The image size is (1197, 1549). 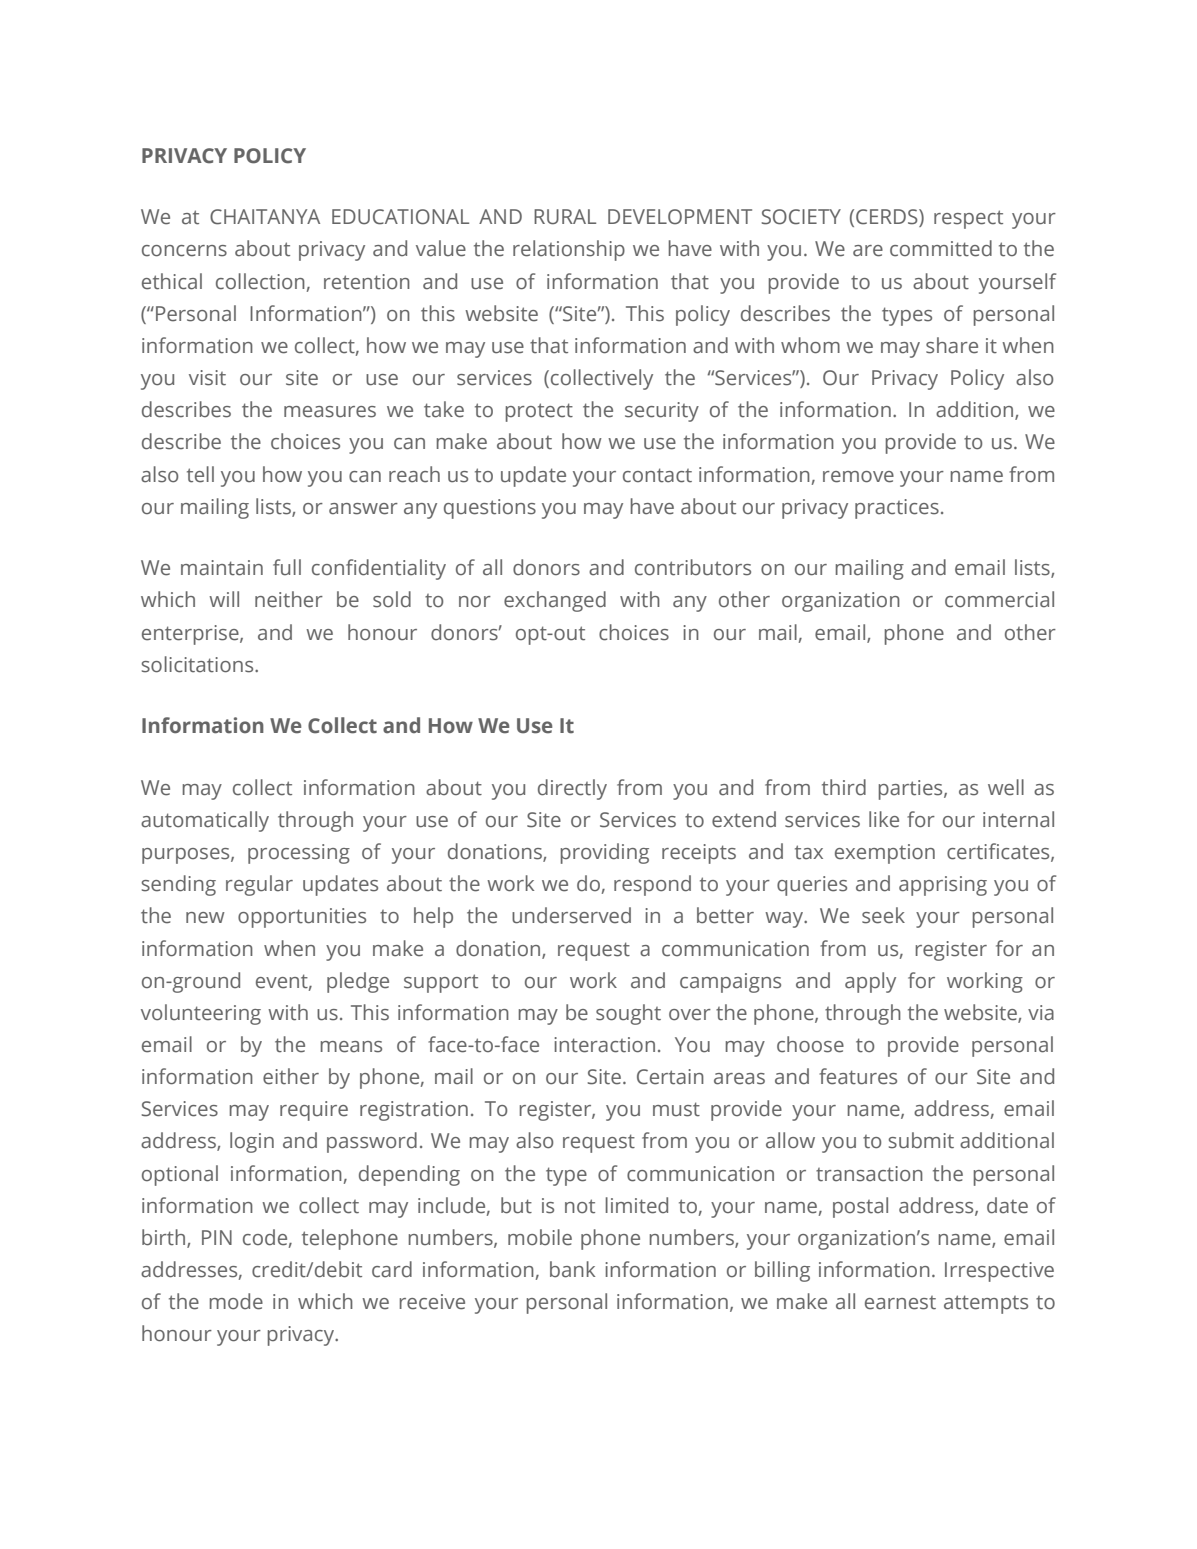 I want to click on volunteering, so click(x=201, y=1014).
